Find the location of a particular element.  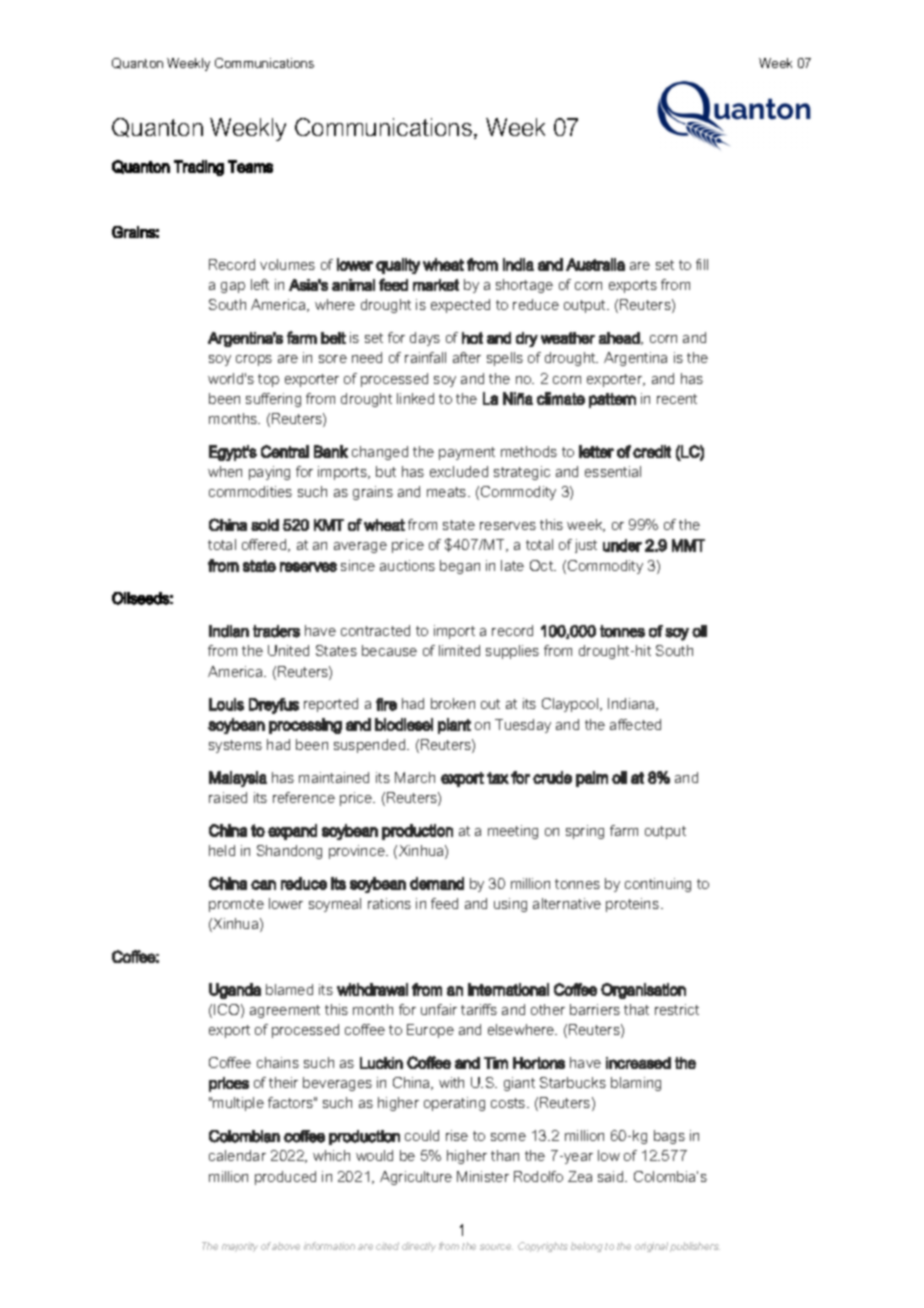

offered is located at coordinates (265, 545).
